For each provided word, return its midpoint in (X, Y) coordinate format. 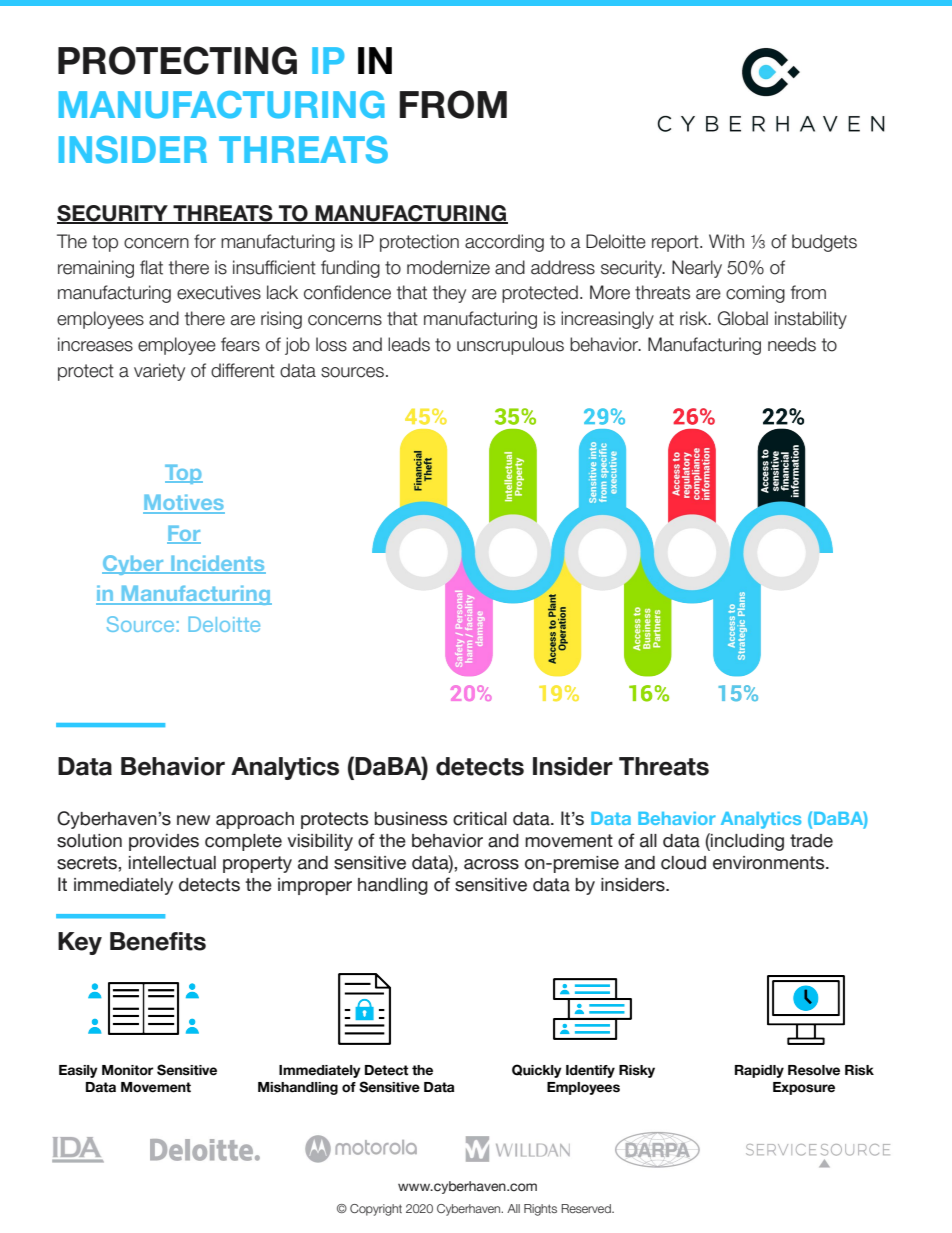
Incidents (217, 564)
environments (770, 863)
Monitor (128, 1070)
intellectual (172, 863)
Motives (184, 503)
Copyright (376, 1210)
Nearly (697, 269)
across (491, 864)
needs (792, 344)
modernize (448, 267)
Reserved (587, 1208)
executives (219, 292)
